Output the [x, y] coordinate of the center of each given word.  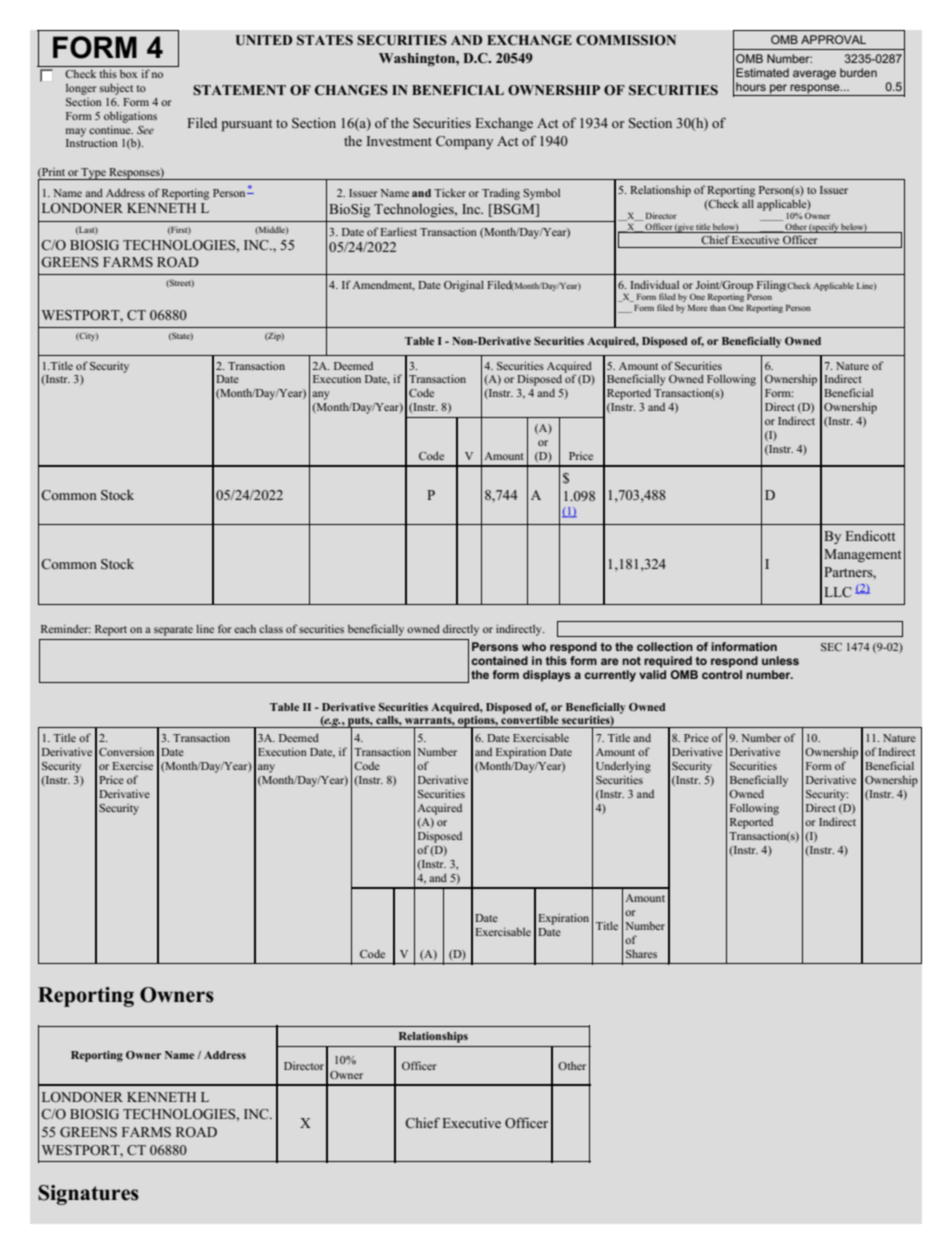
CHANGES [351, 90]
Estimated [762, 72]
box [128, 74]
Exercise [132, 765]
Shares [641, 953]
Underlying [623, 767]
